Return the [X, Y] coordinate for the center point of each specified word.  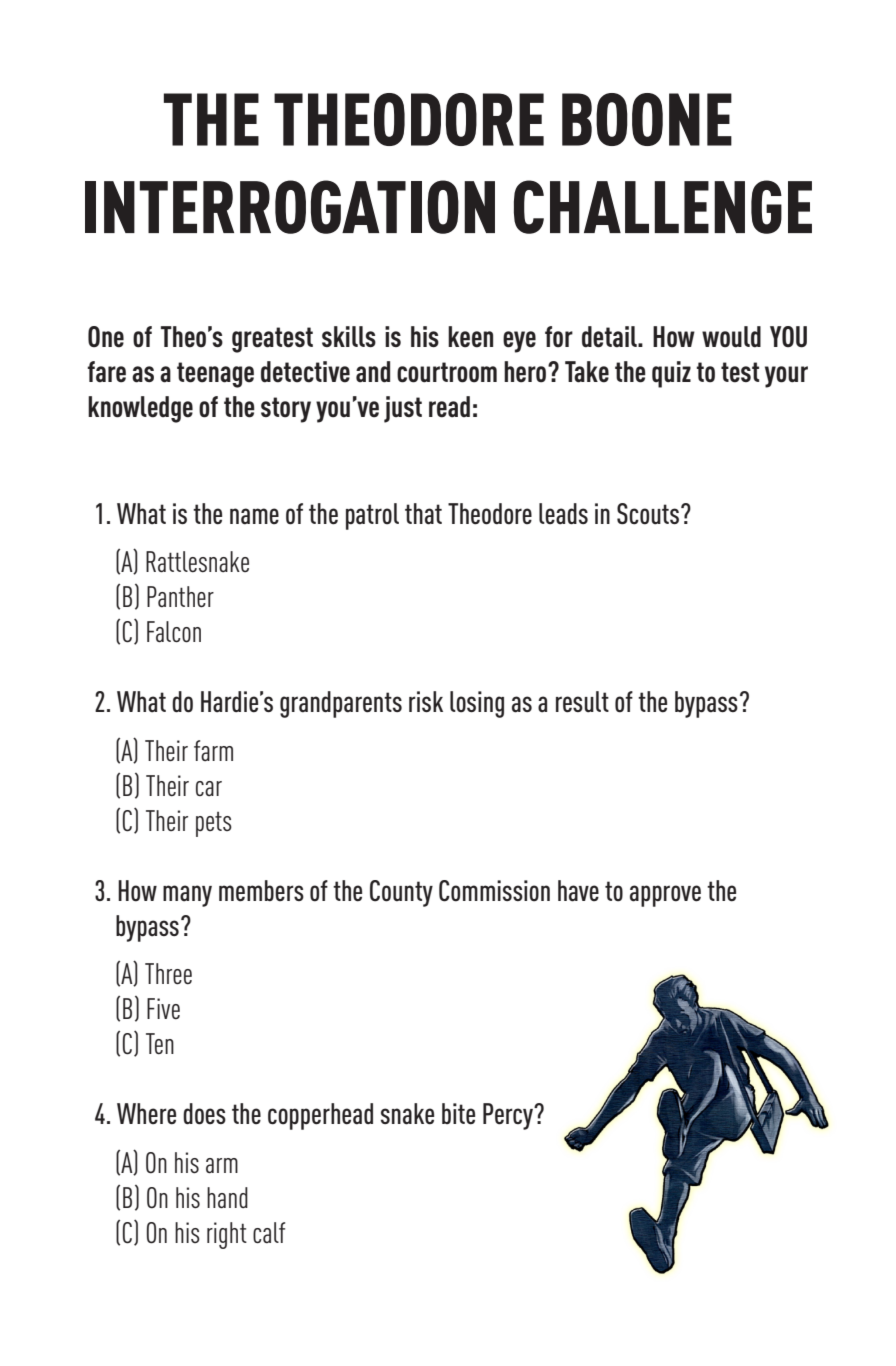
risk [426, 701]
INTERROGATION [290, 207]
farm [213, 750]
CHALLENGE [663, 207]
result [582, 702]
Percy [509, 1116]
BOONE [647, 119]
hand [227, 1198]
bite [458, 1114]
